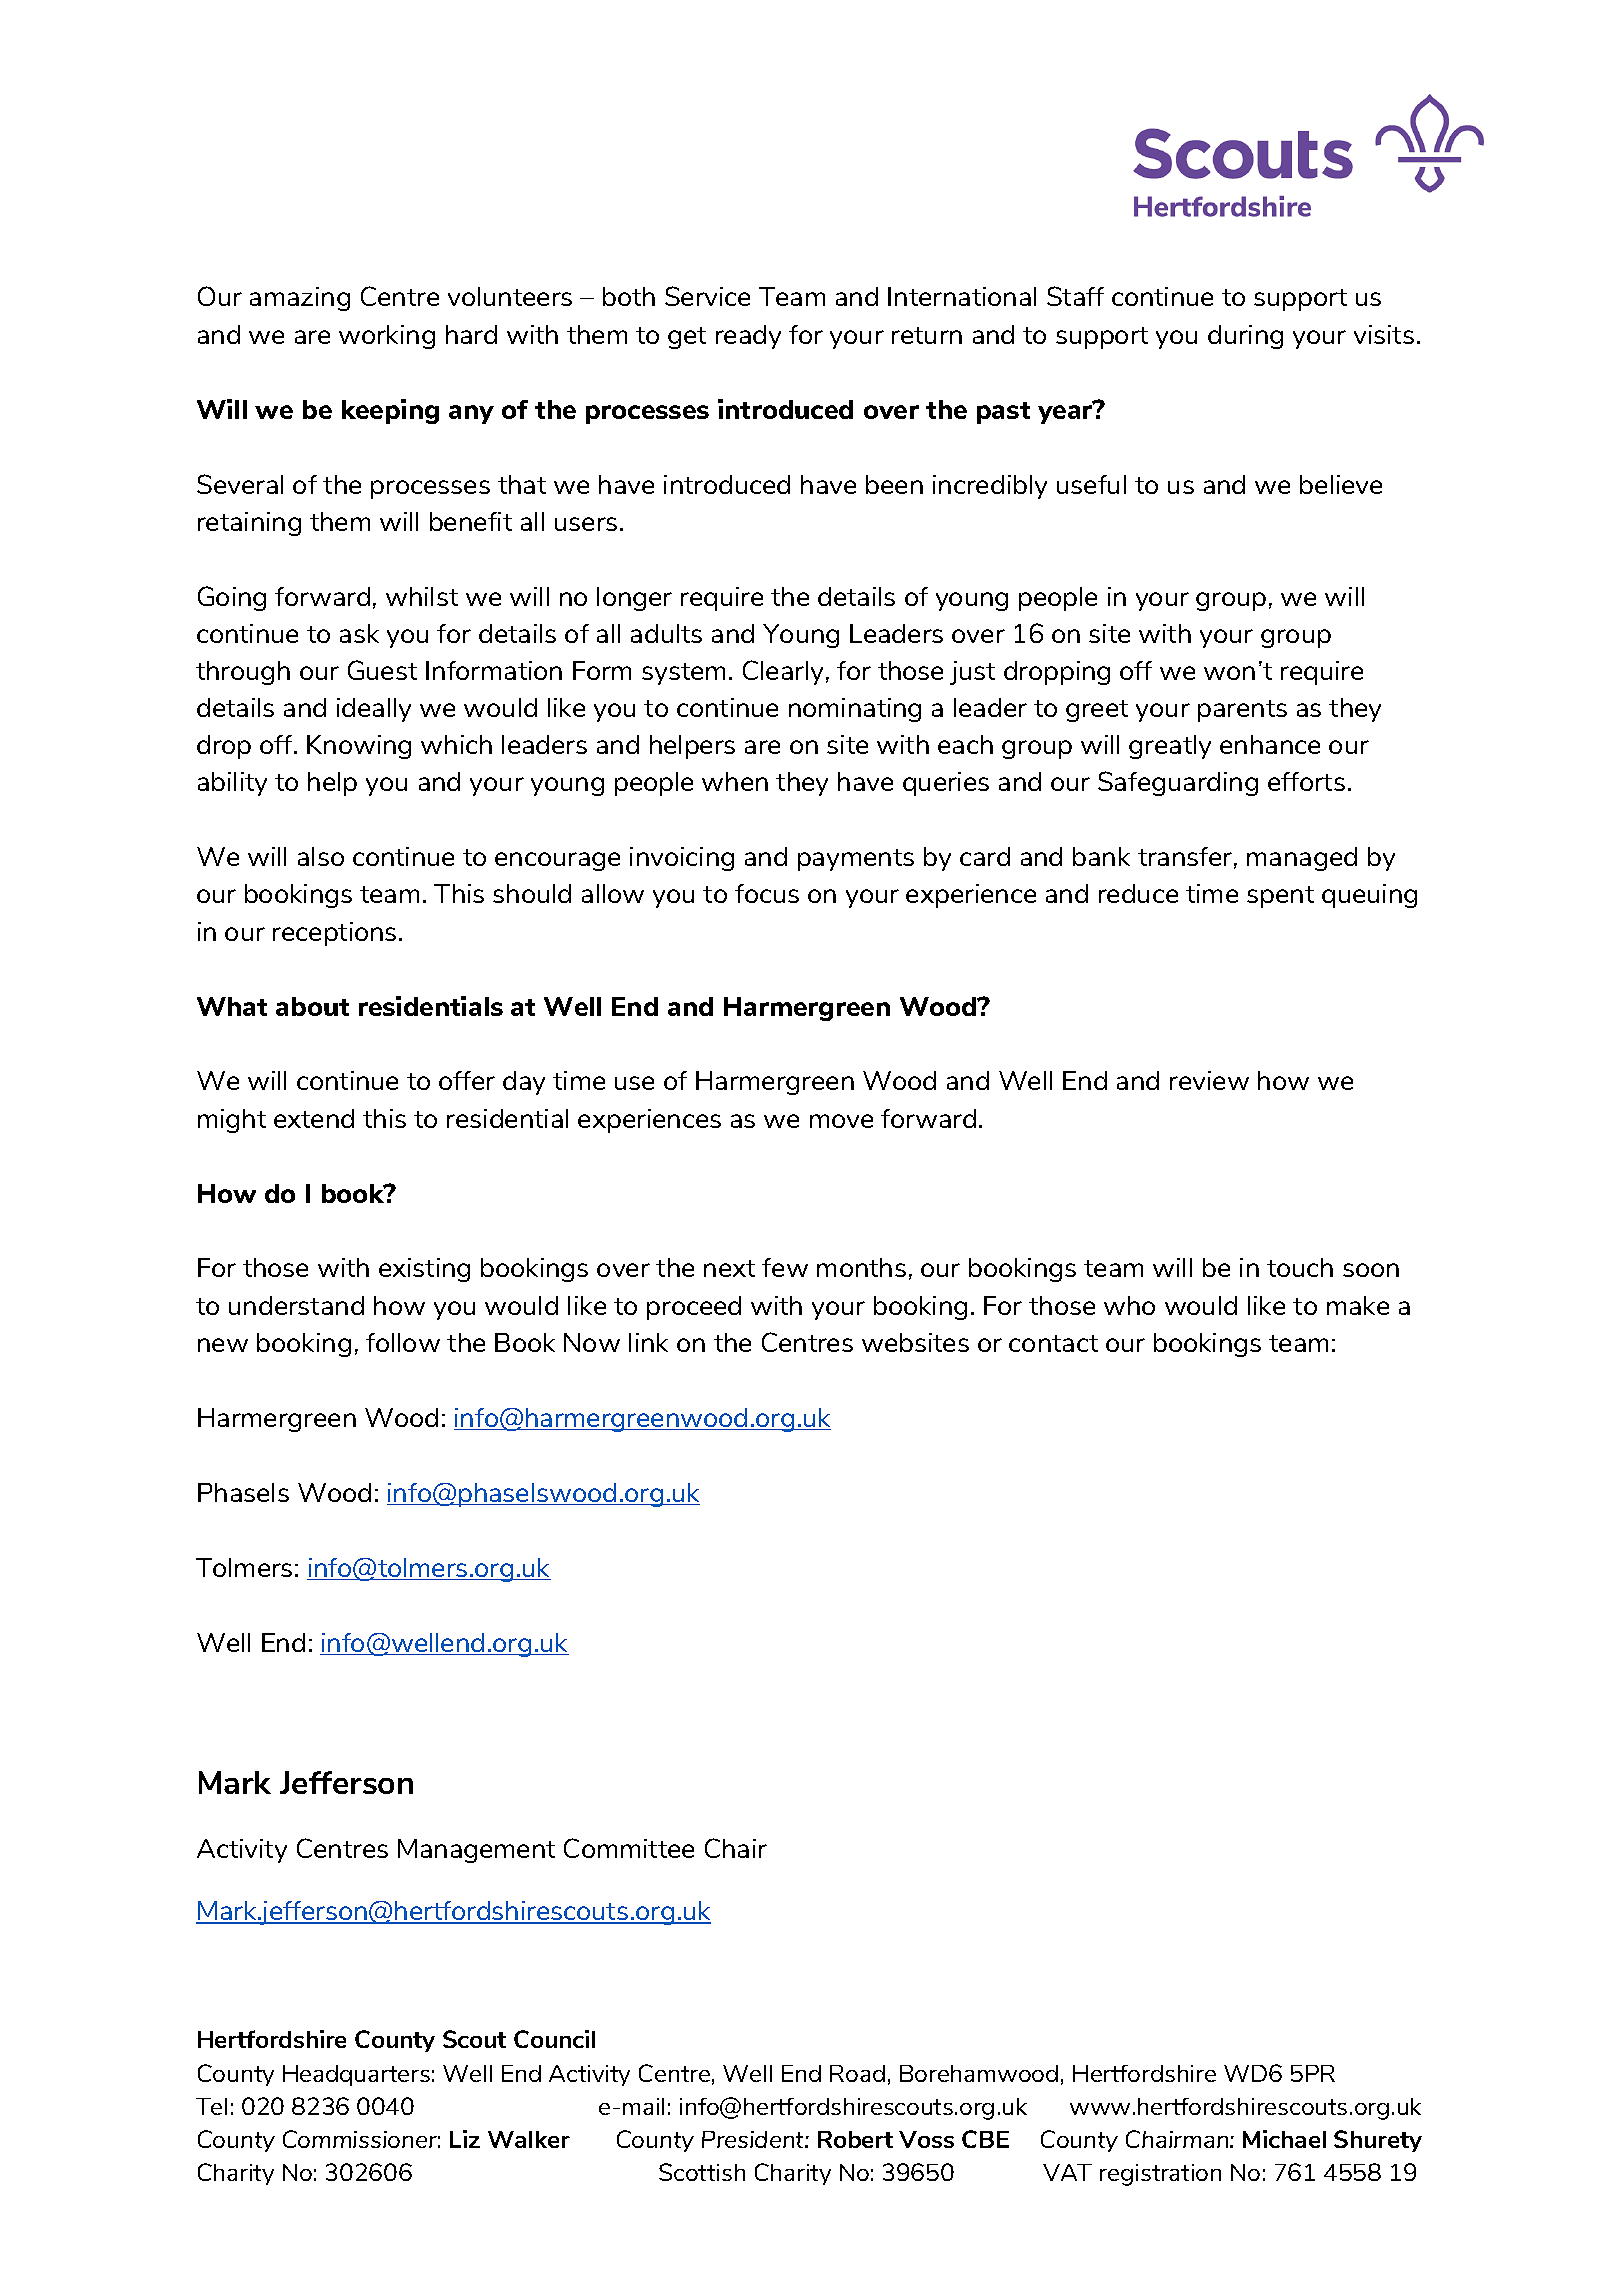 The width and height of the page is (1617, 2286). What do you see at coordinates (1053, 1343) in the page?
I see `contact` at bounding box center [1053, 1343].
